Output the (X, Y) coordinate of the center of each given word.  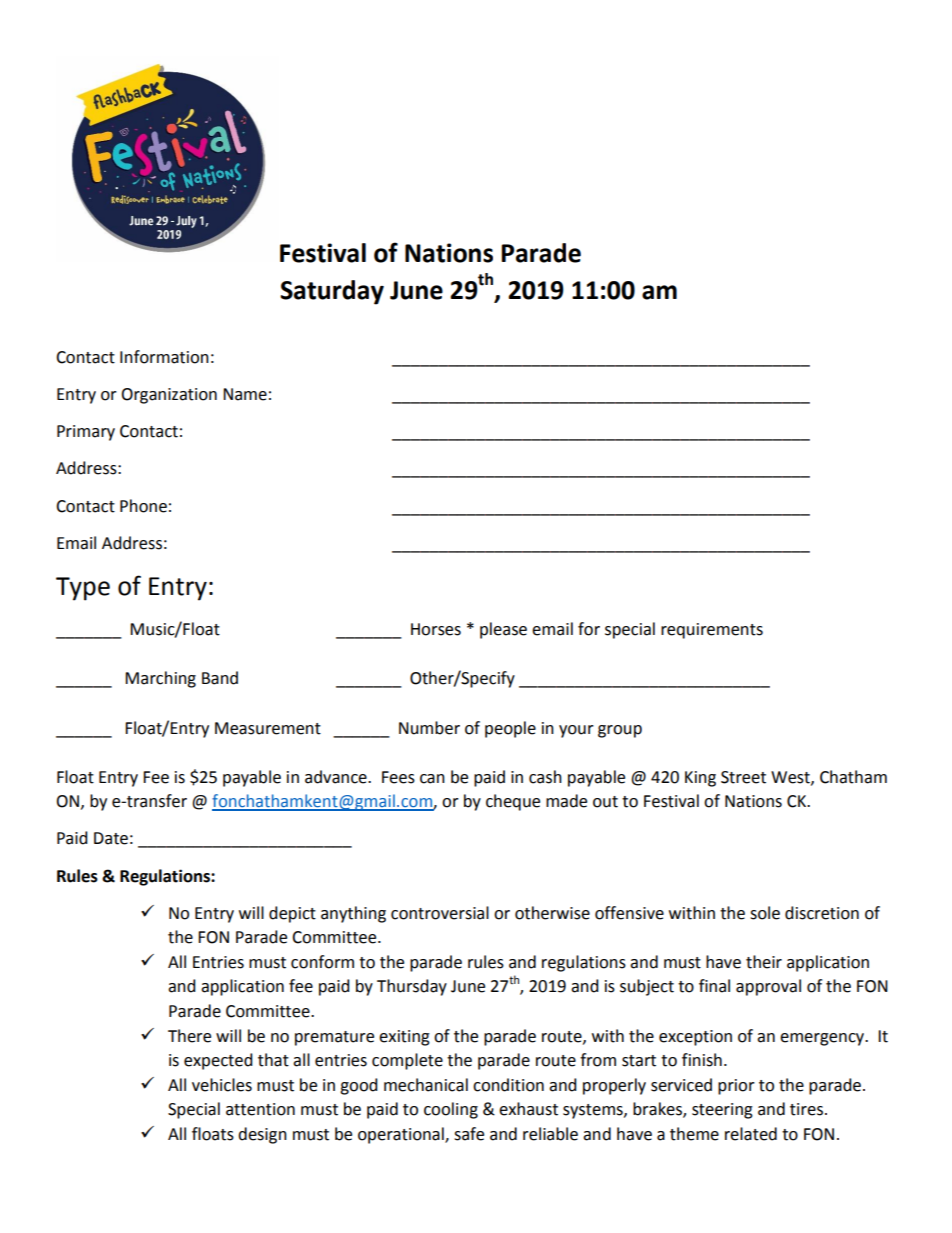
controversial (440, 913)
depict (292, 914)
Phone (143, 506)
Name (245, 394)
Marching (160, 679)
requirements (712, 631)
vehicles (222, 1085)
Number (429, 728)
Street (743, 777)
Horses (436, 629)
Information (164, 357)
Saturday (332, 292)
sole (765, 913)
